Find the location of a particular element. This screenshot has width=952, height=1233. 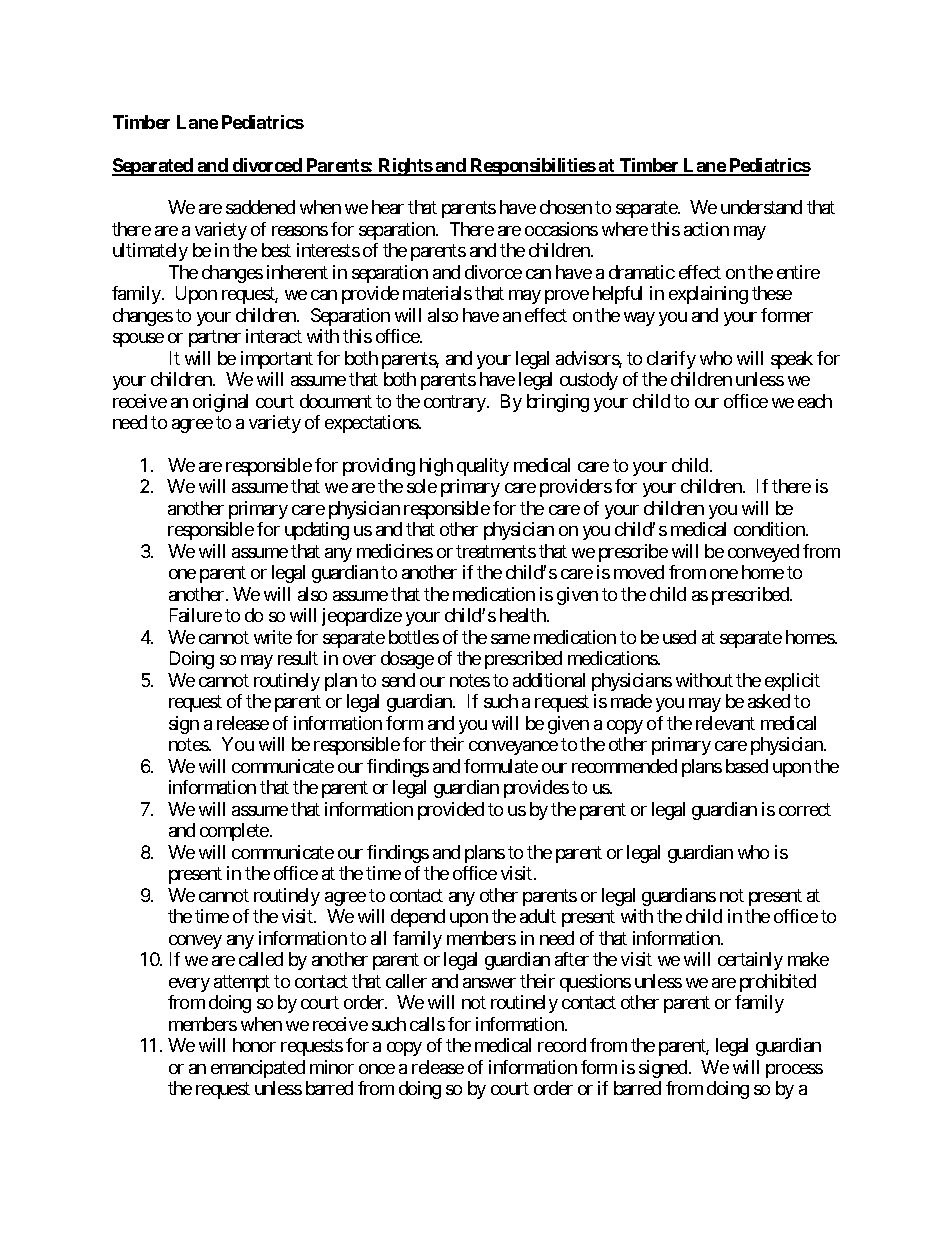

condition is located at coordinates (770, 529).
